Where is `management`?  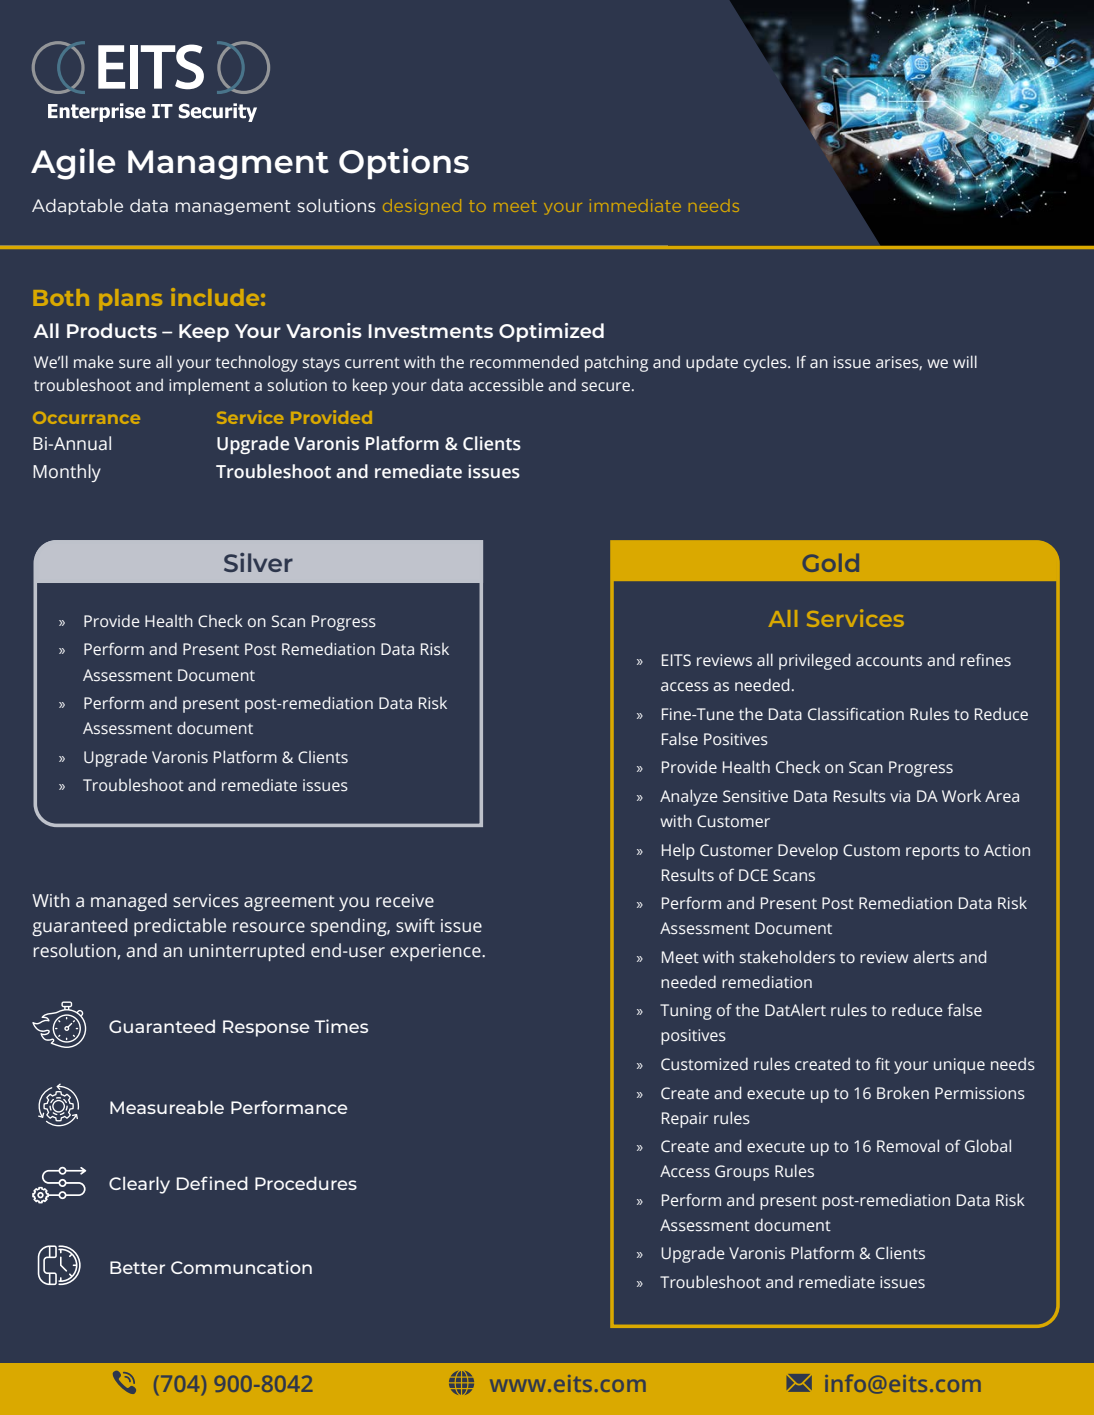 management is located at coordinates (233, 207).
